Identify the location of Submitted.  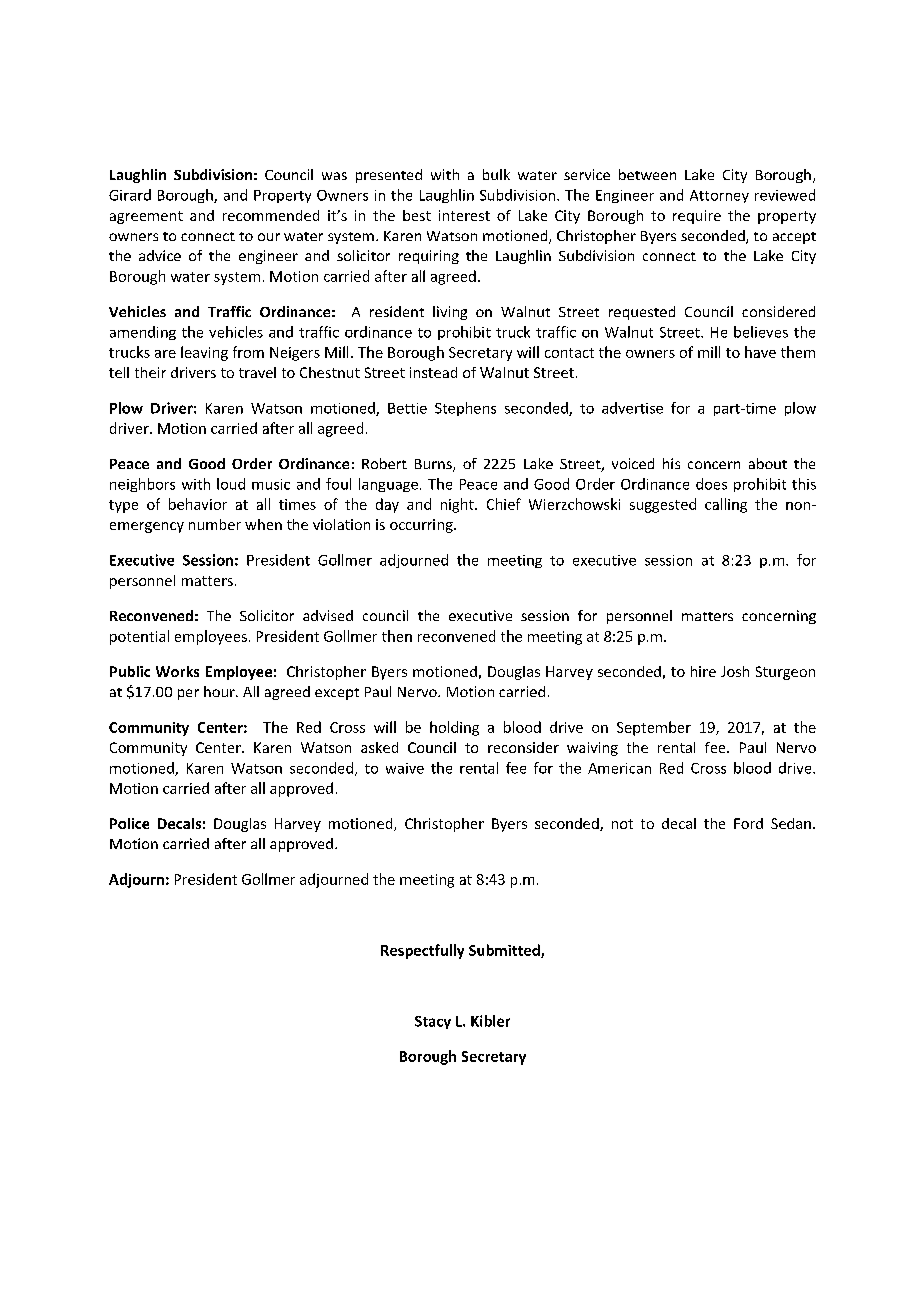
(505, 951).
